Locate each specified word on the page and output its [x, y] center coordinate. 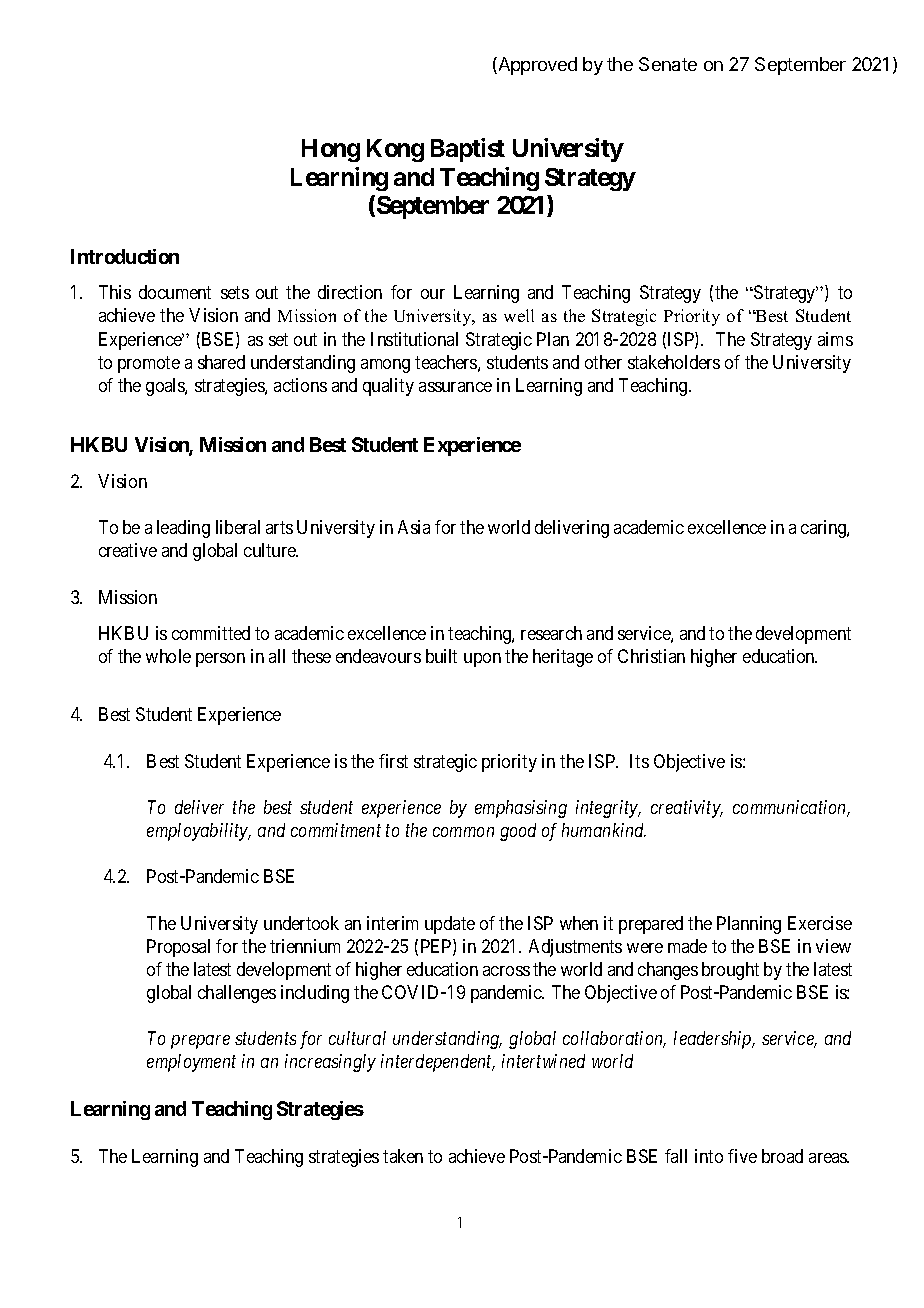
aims [835, 339]
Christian [651, 656]
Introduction [125, 256]
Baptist [468, 150]
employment [191, 1063]
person [220, 660]
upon [482, 660]
